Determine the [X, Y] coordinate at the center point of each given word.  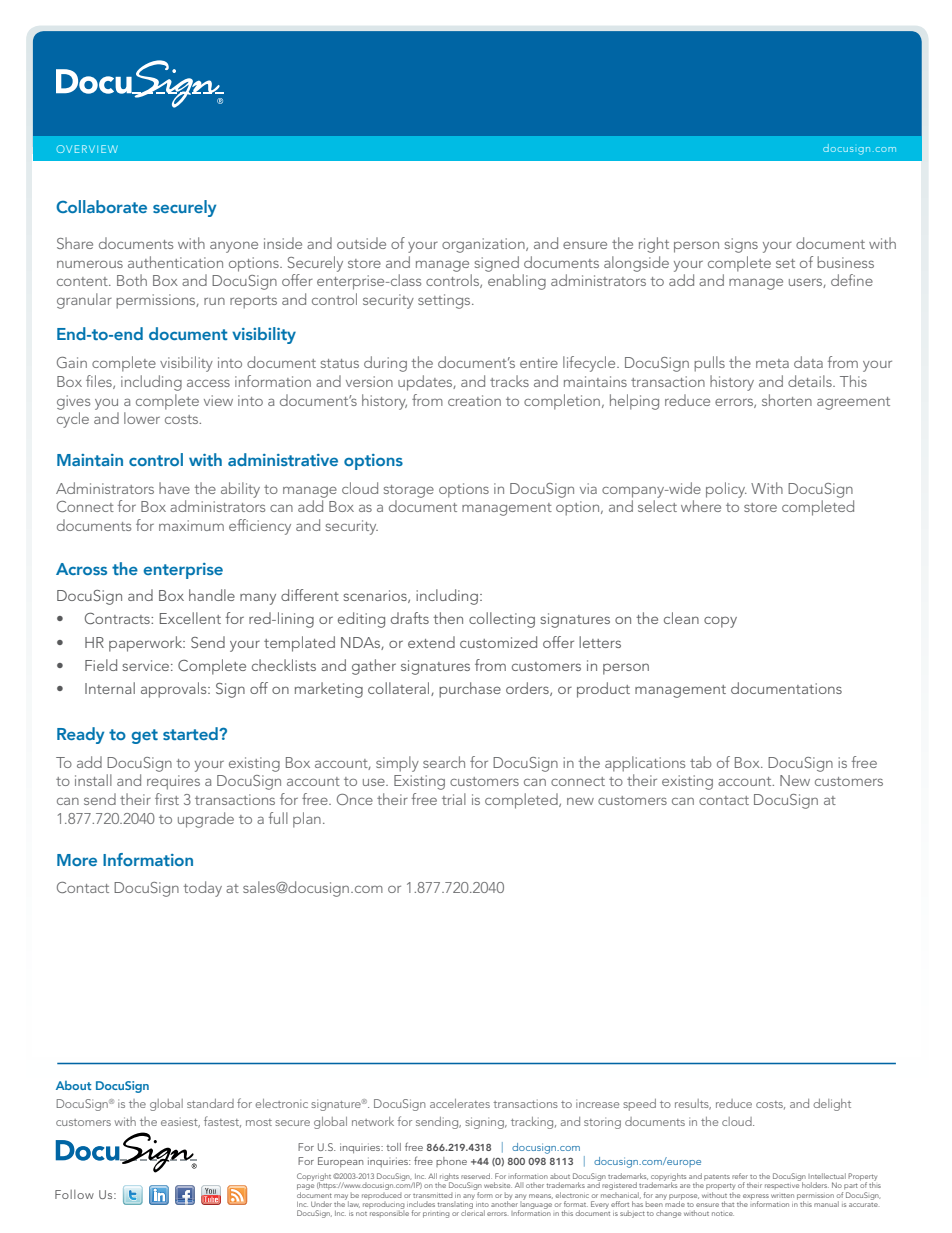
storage [409, 491]
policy [726, 490]
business [845, 262]
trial [454, 799]
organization [484, 245]
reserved [476, 1176]
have [174, 488]
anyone [234, 247]
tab [701, 762]
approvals [175, 690]
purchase [470, 690]
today [202, 889]
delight [832, 1105]
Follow [74, 1194]
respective [782, 1186]
